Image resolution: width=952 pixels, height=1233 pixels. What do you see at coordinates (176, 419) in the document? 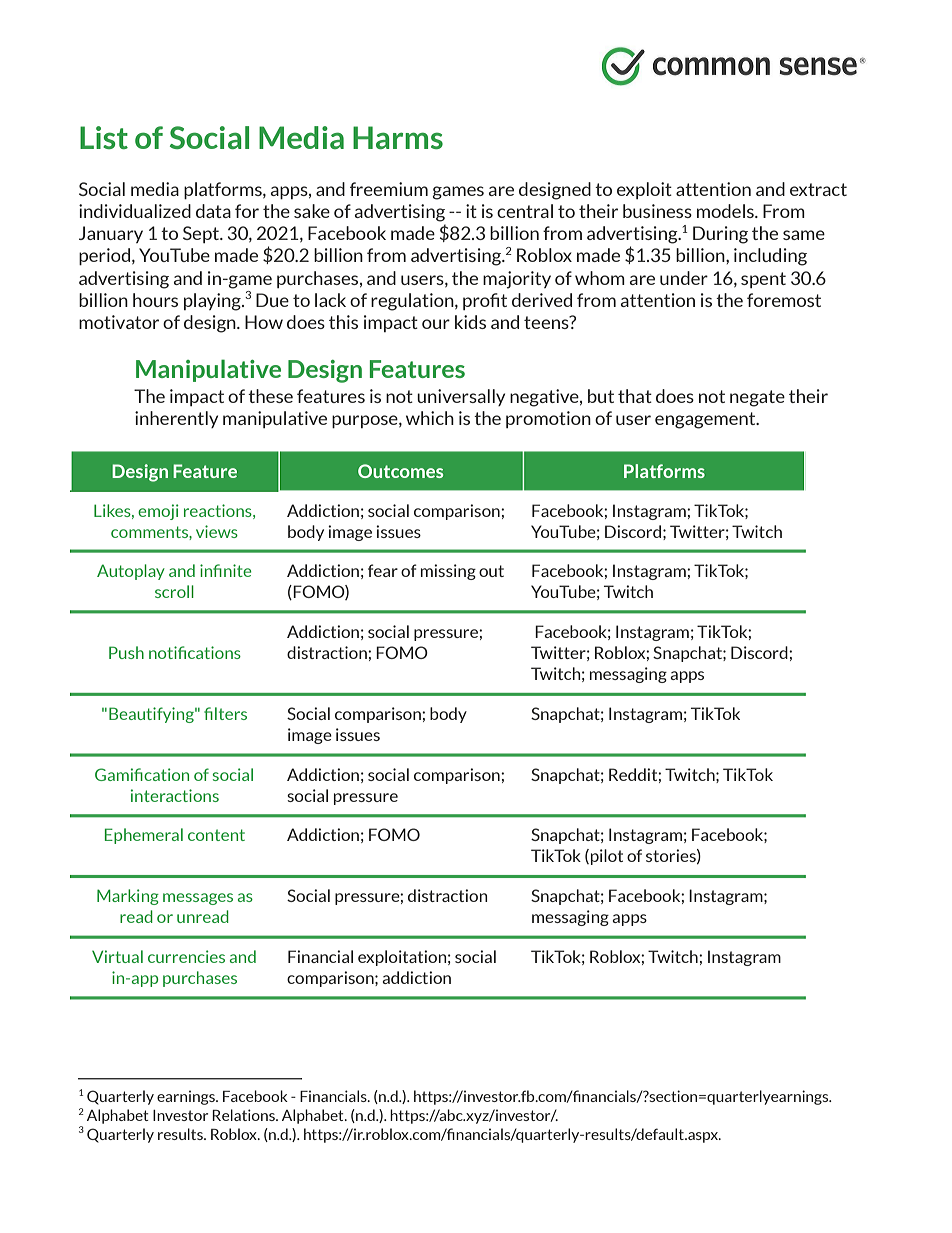
I see `inherently` at bounding box center [176, 419].
